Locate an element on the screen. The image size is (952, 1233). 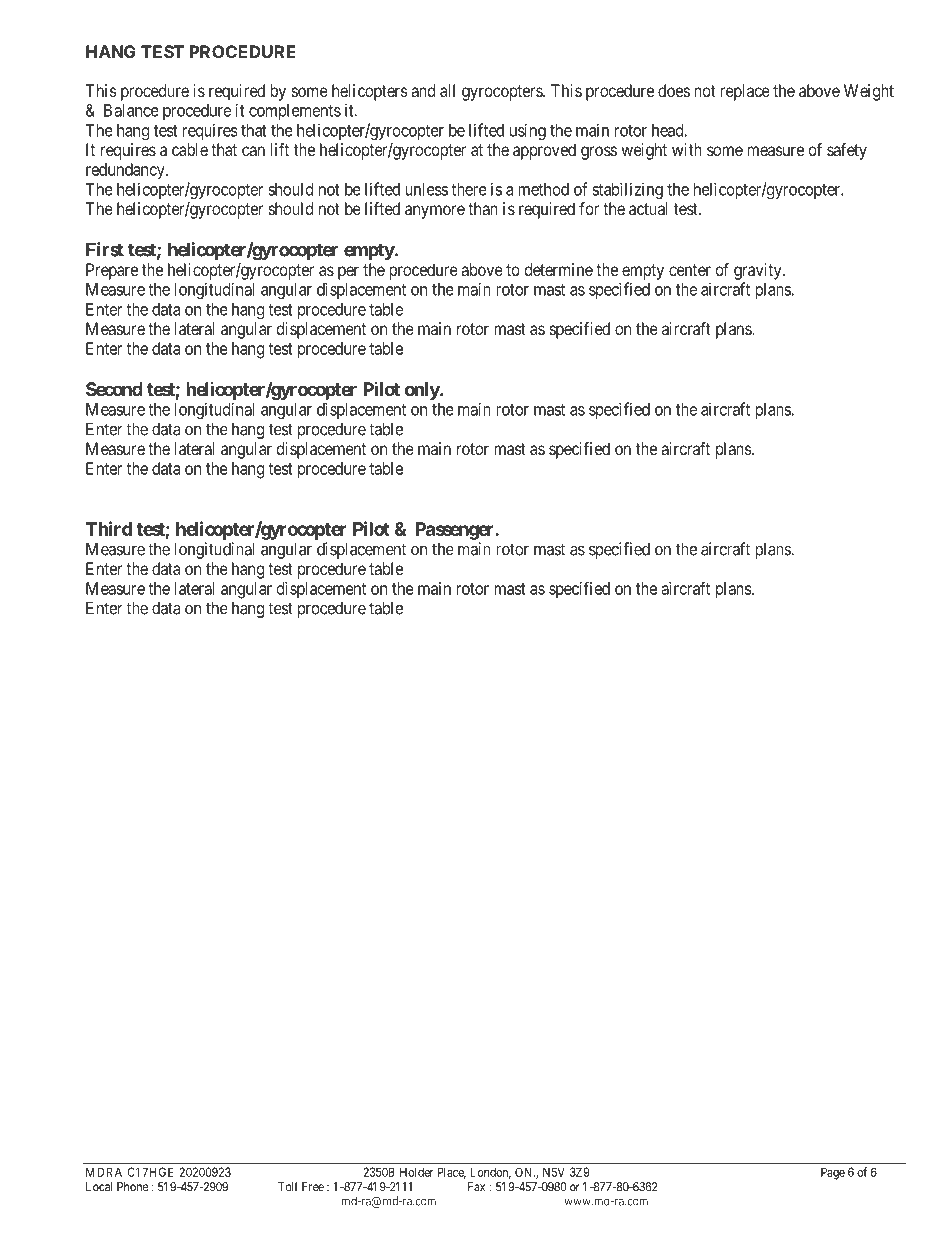
Third is located at coordinates (109, 528).
